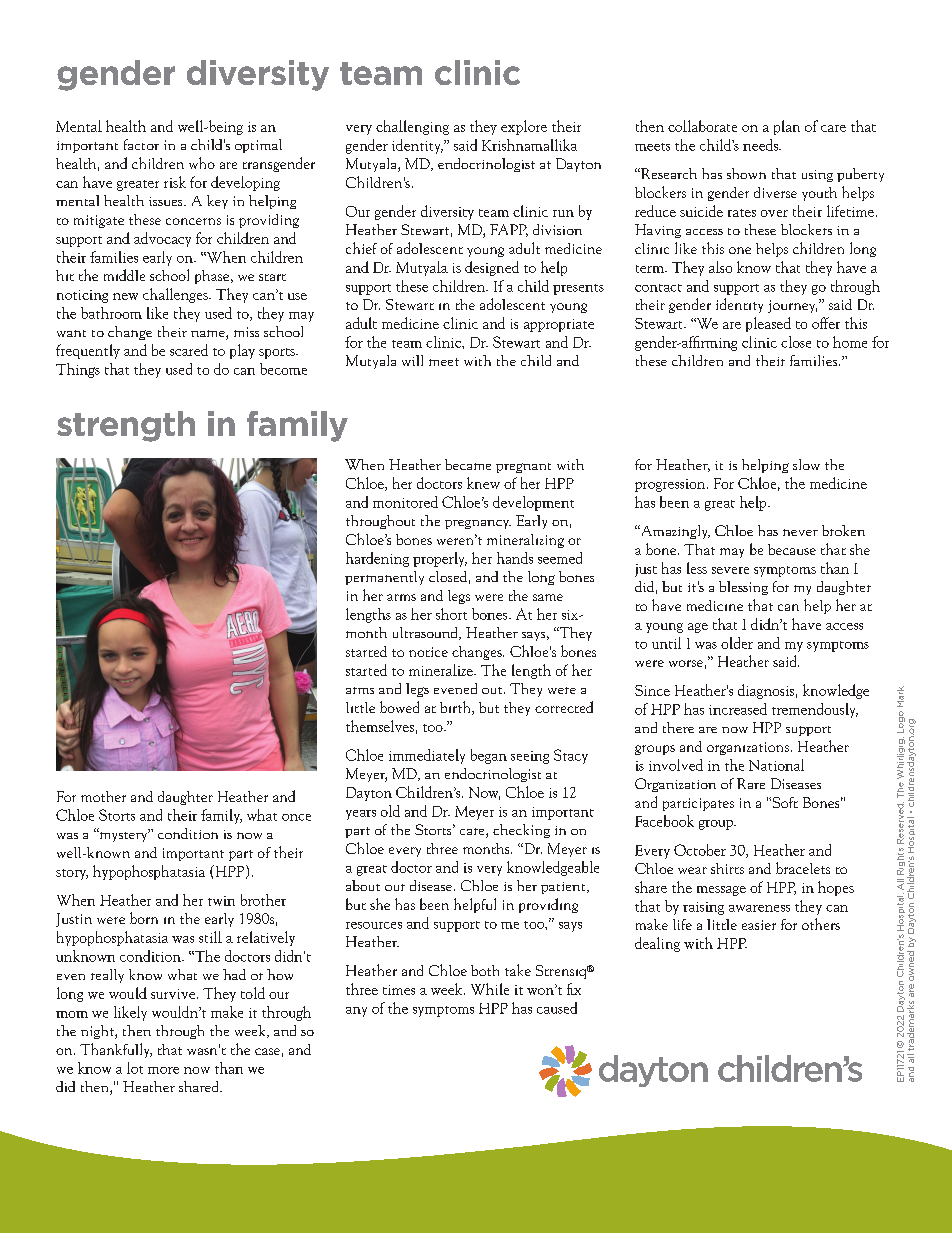 The height and width of the image is (1233, 952). I want to click on bathroom, so click(111, 313).
